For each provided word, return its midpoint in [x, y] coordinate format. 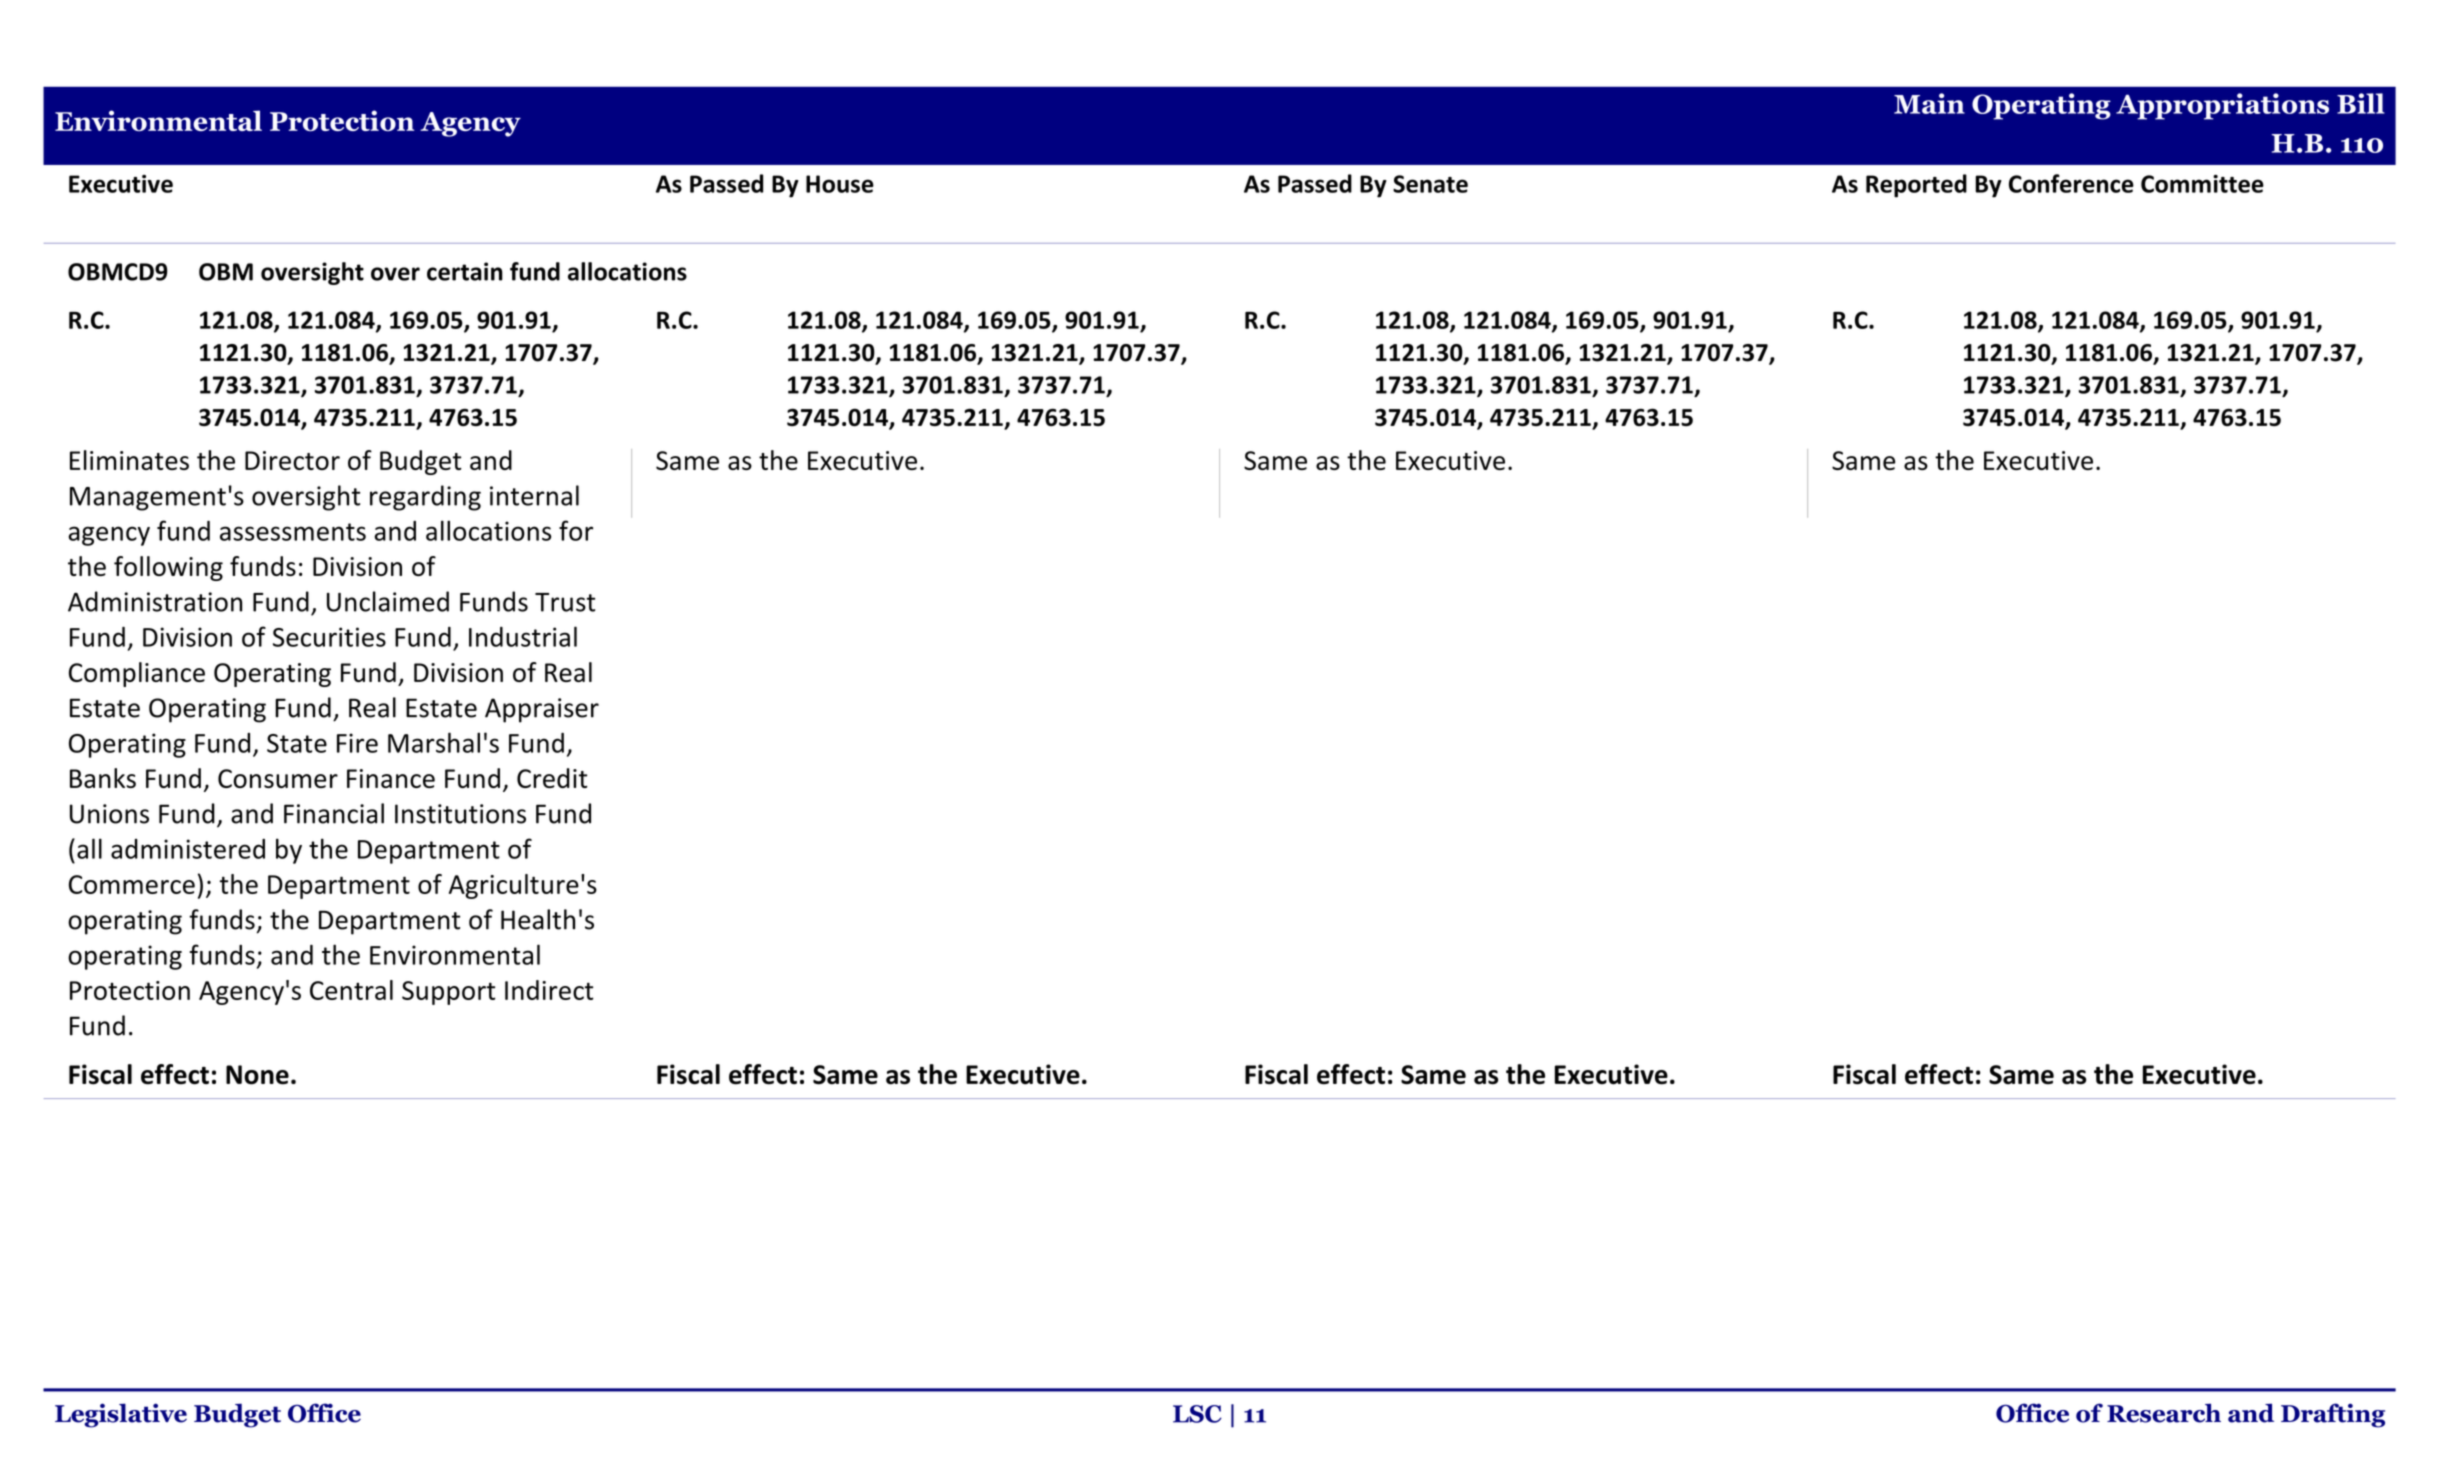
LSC [1197, 1414]
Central [351, 990]
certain [465, 271]
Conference [2071, 183]
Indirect [549, 990]
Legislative [121, 1415]
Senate [1430, 184]
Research [2164, 1413]
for [576, 530]
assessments [293, 532]
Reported [1916, 186]
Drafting [2333, 1415]
